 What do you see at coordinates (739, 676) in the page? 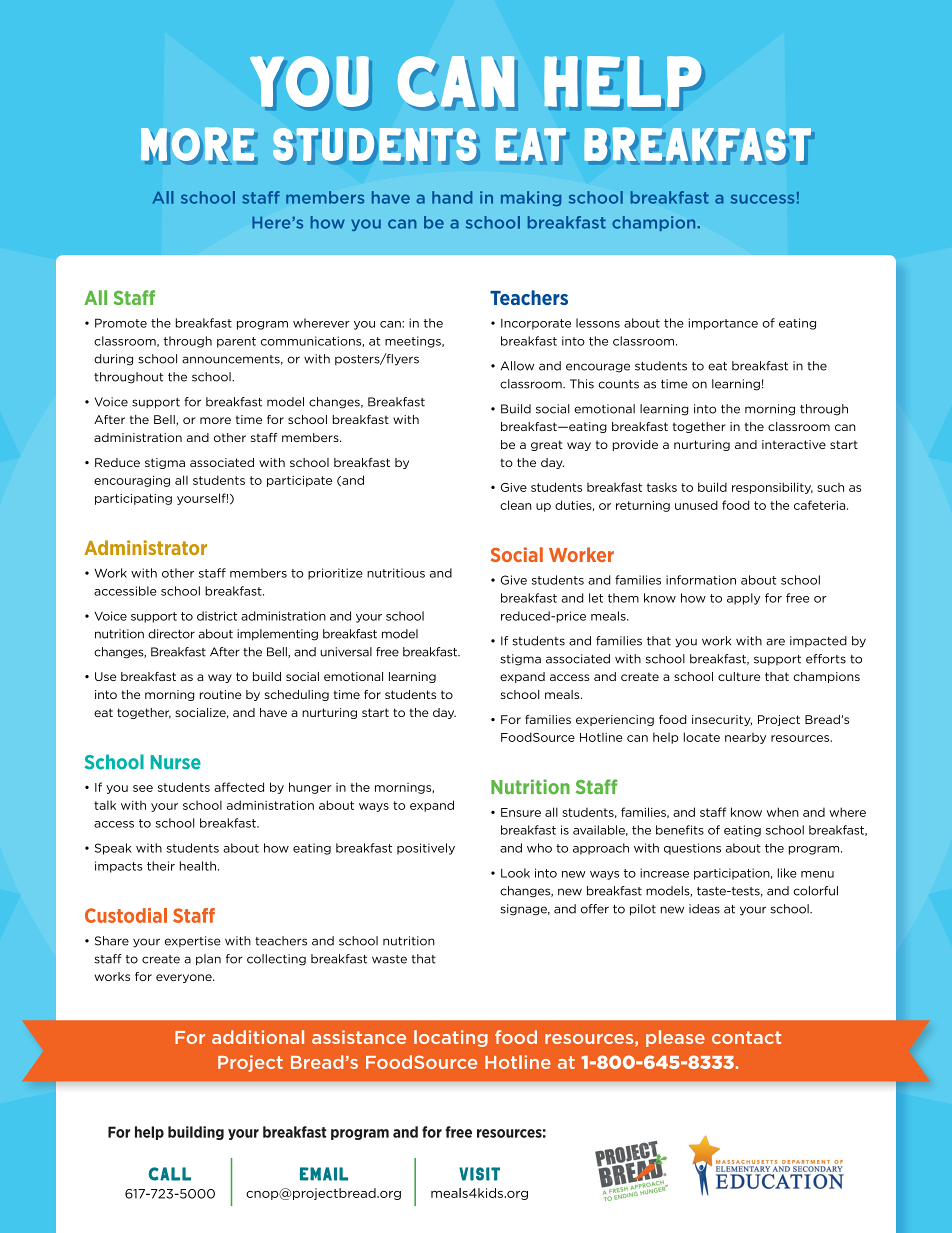
I see `culture` at bounding box center [739, 676].
